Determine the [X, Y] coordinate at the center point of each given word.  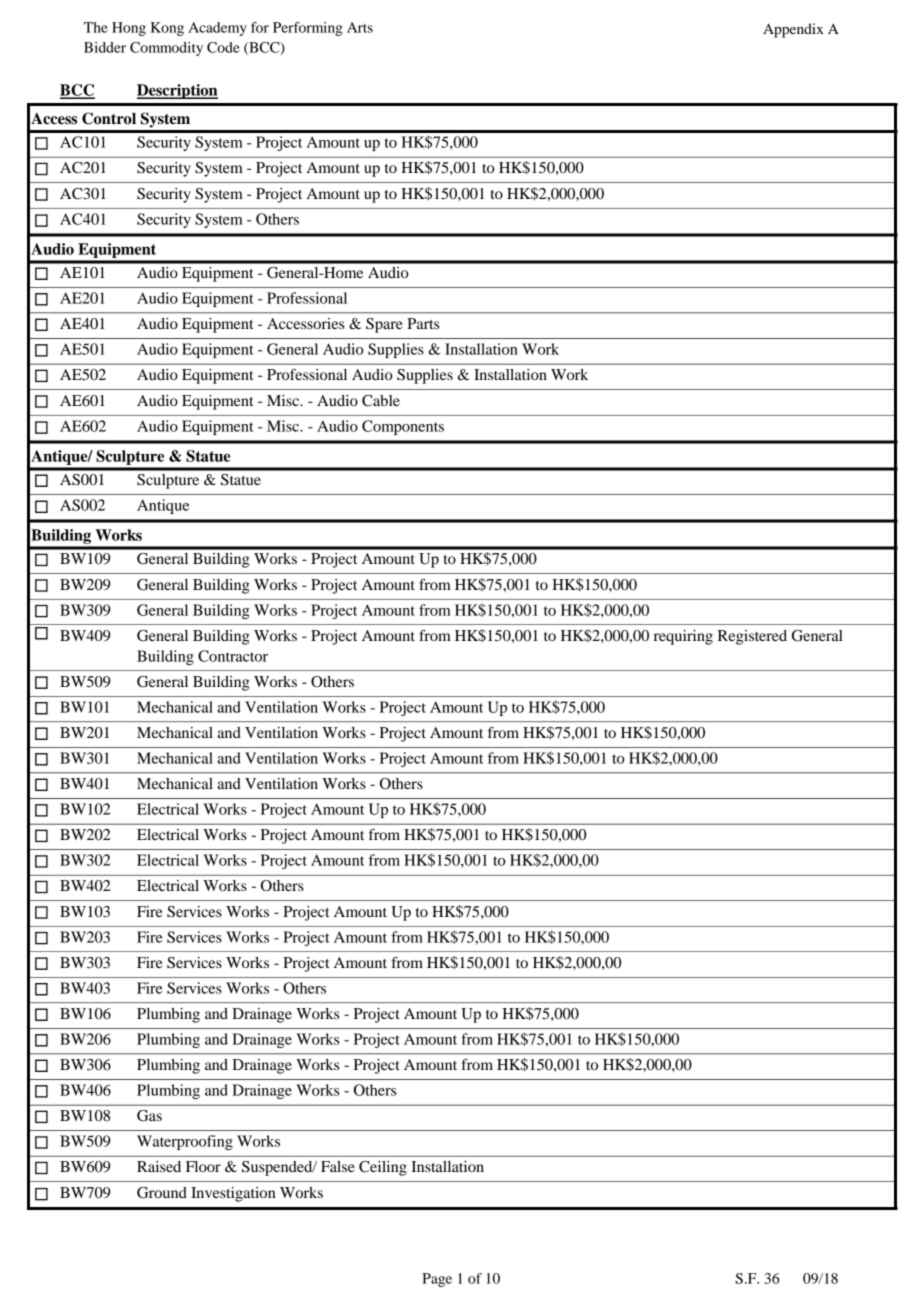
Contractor [233, 656]
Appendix [793, 30]
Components [403, 427]
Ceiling [383, 1168]
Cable [381, 401]
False [338, 1166]
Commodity [166, 49]
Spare [384, 325]
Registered [752, 637]
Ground [162, 1193]
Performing [308, 29]
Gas [149, 1116]
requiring [683, 637]
